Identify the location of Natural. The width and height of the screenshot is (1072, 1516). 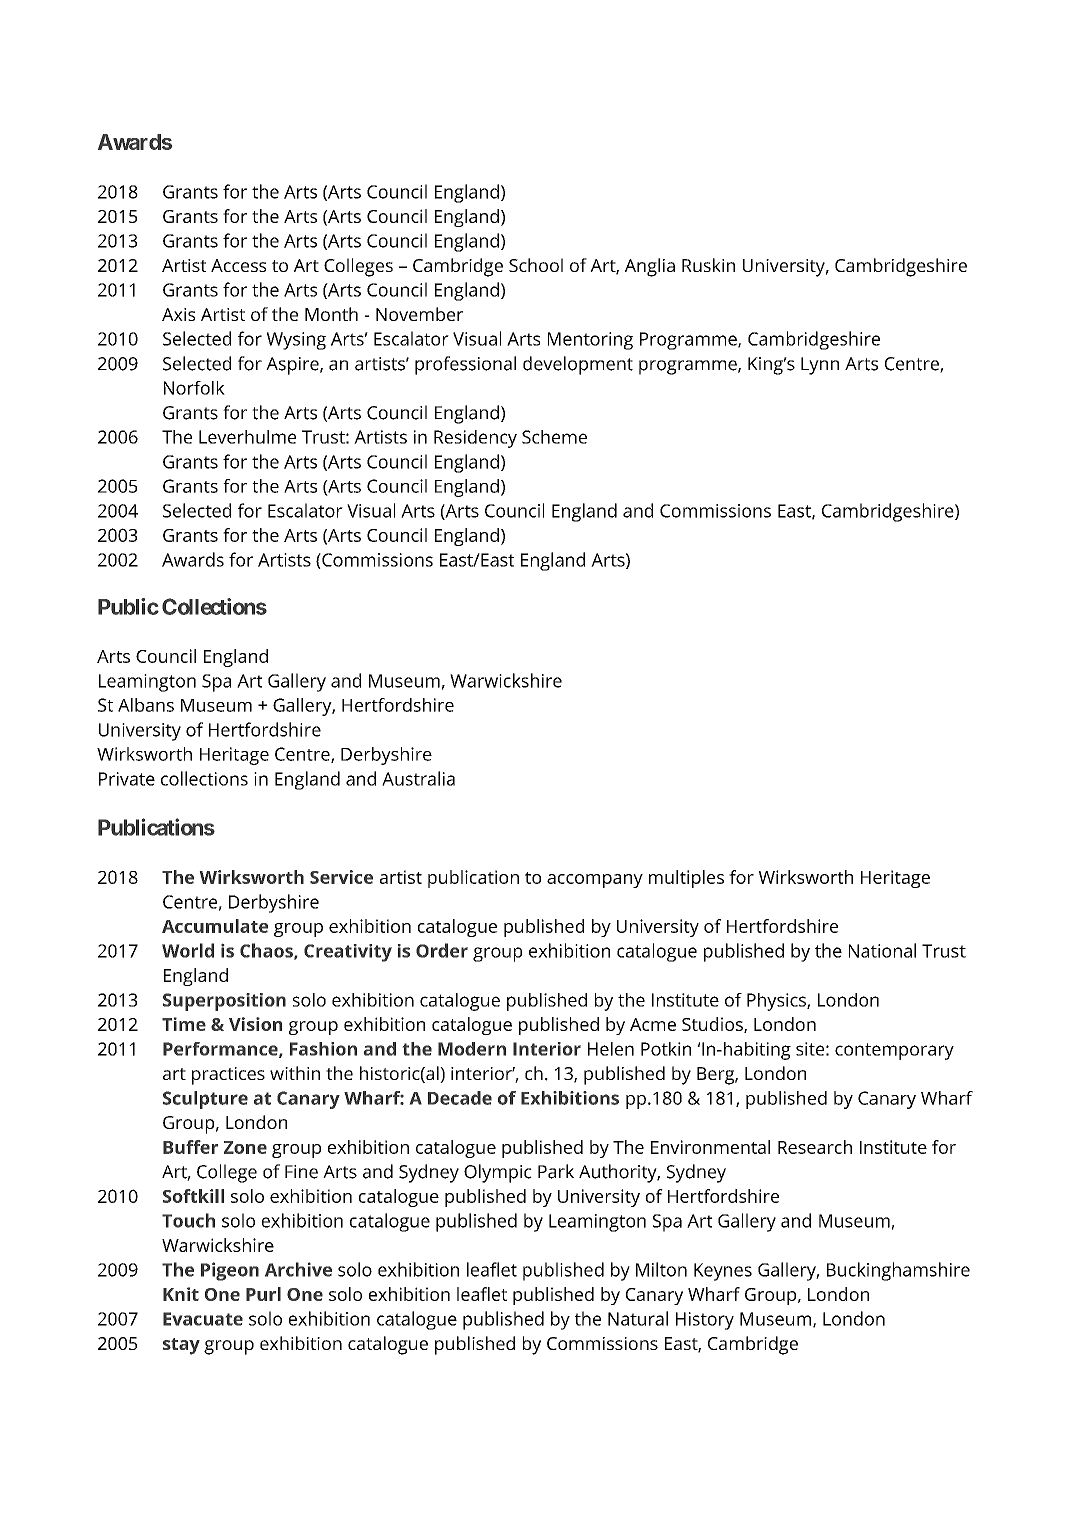
(638, 1318).
